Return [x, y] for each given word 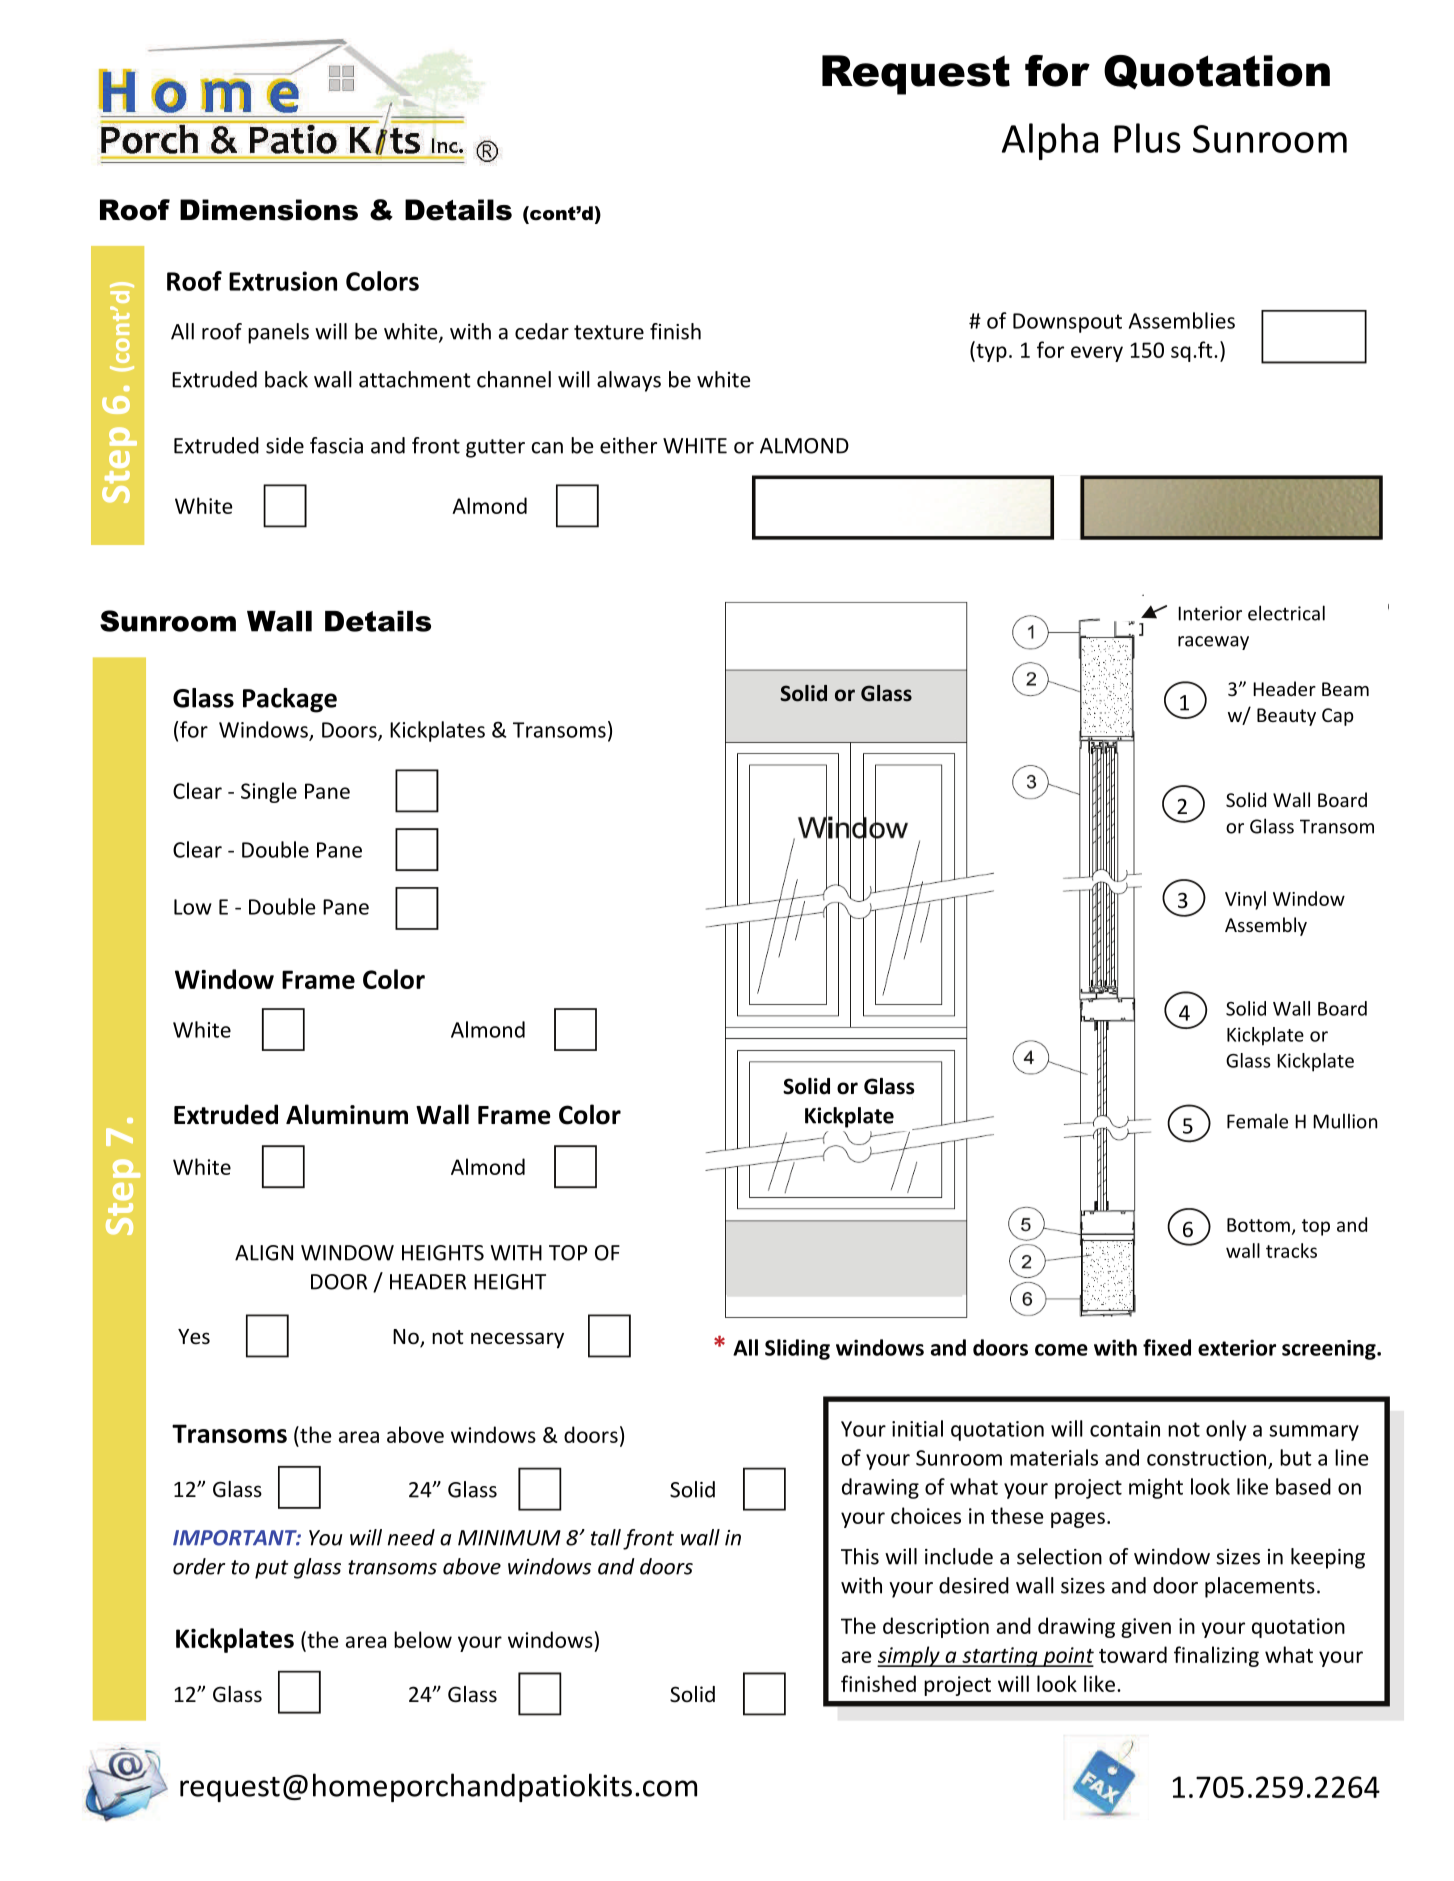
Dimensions [269, 210]
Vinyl [1245, 900]
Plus [1147, 138]
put [271, 1569]
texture [609, 332]
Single [269, 792]
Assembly [1266, 926]
